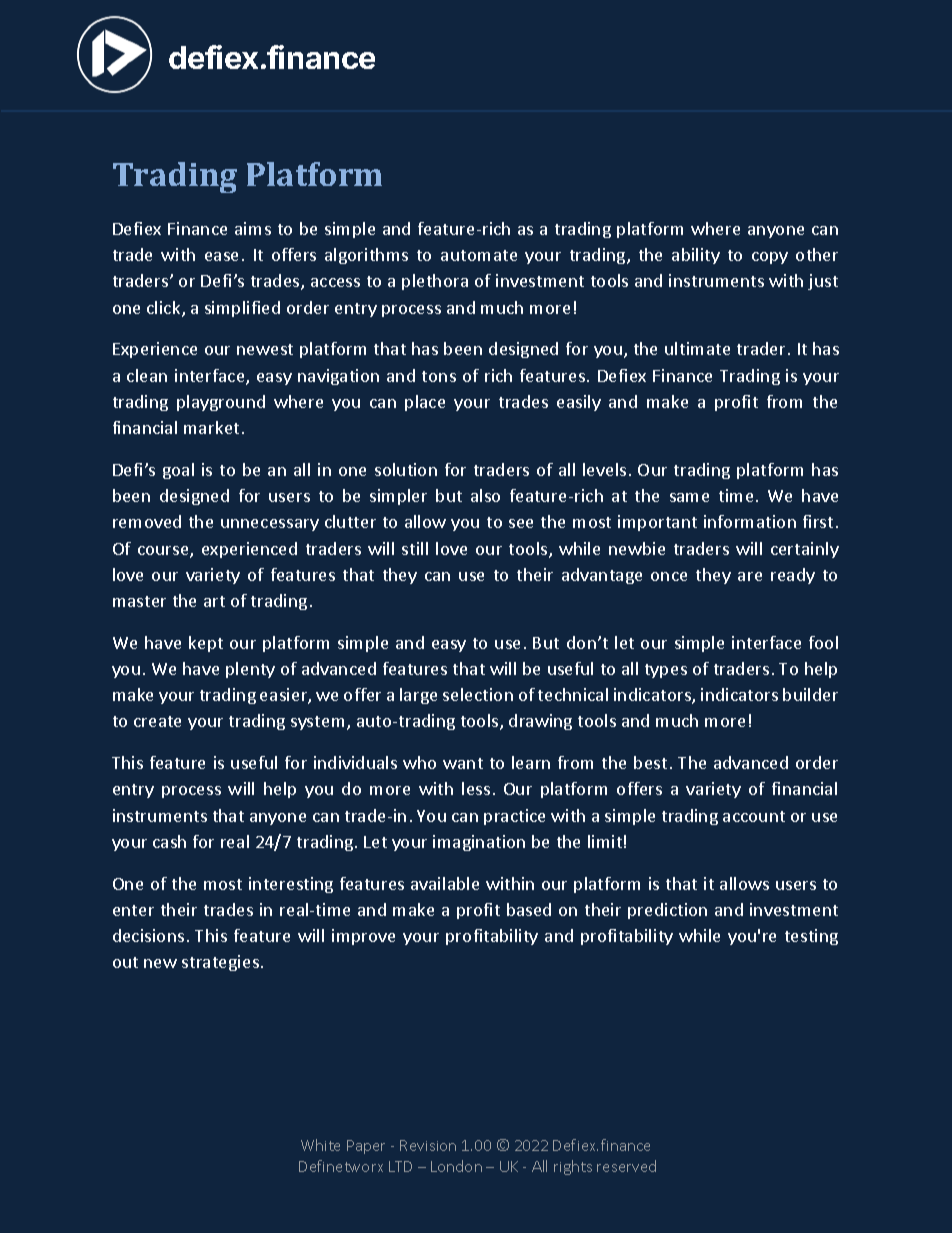 Image resolution: width=952 pixels, height=1233 pixels. What do you see at coordinates (478, 694) in the screenshot?
I see `selection` at bounding box center [478, 694].
